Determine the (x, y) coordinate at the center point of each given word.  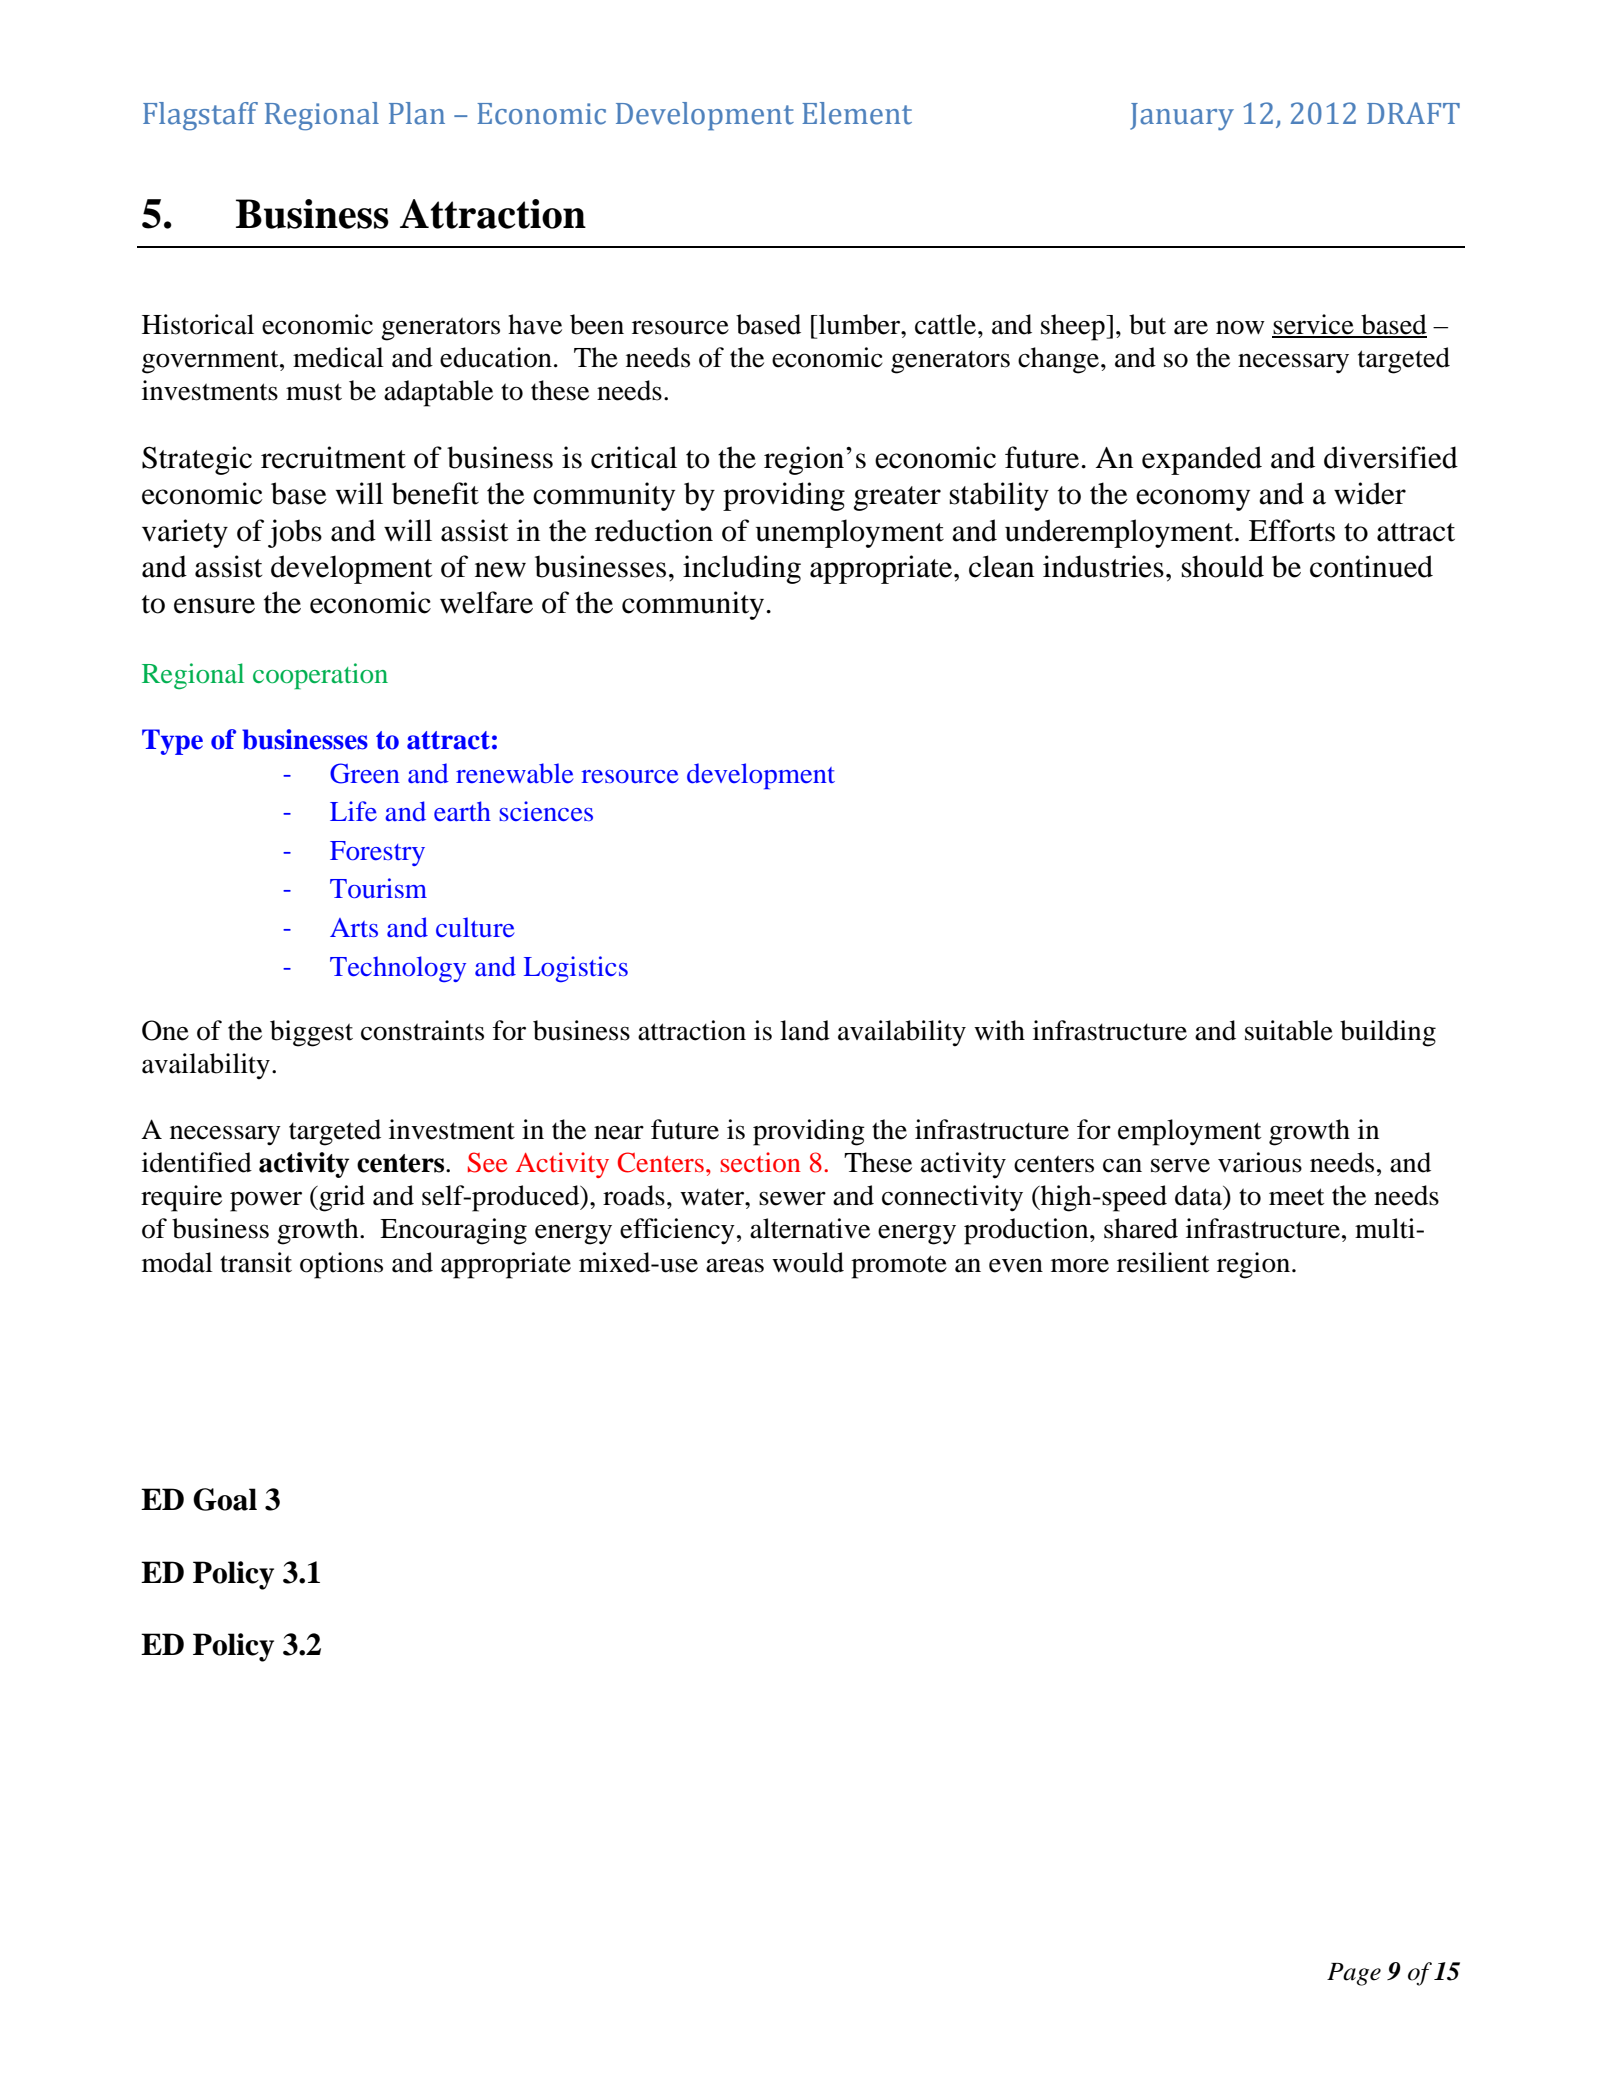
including (742, 569)
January (1182, 116)
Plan (417, 113)
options (341, 1265)
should (1223, 566)
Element (857, 113)
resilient (1163, 1262)
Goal (225, 1499)
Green (365, 773)
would (808, 1262)
